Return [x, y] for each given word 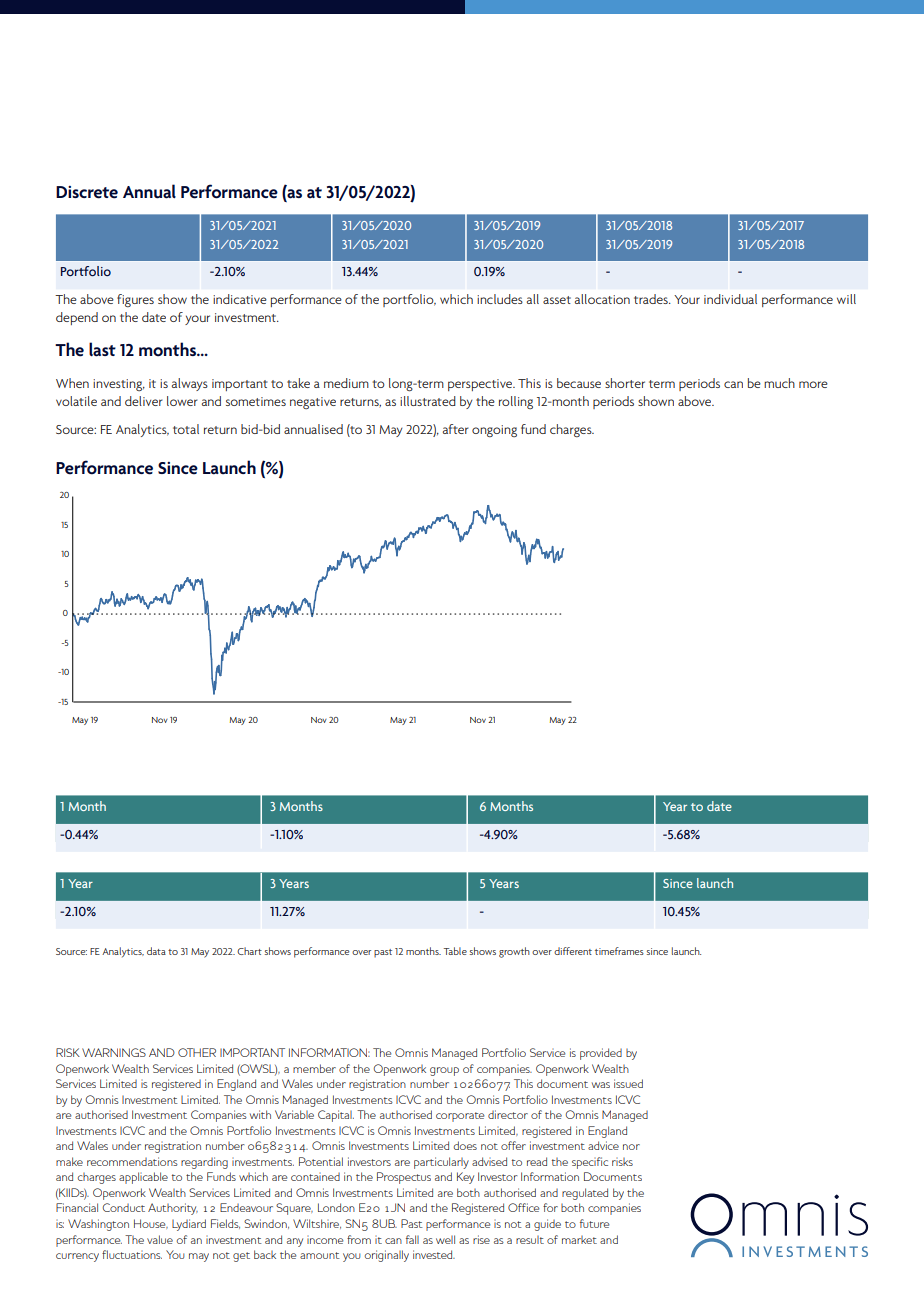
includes [500, 299]
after [456, 429]
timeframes [619, 951]
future [595, 1223]
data [156, 951]
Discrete [87, 192]
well [445, 1239]
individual [730, 299]
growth [514, 952]
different [573, 951]
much [779, 383]
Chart [249, 951]
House [151, 1224]
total [186, 429]
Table [455, 951]
